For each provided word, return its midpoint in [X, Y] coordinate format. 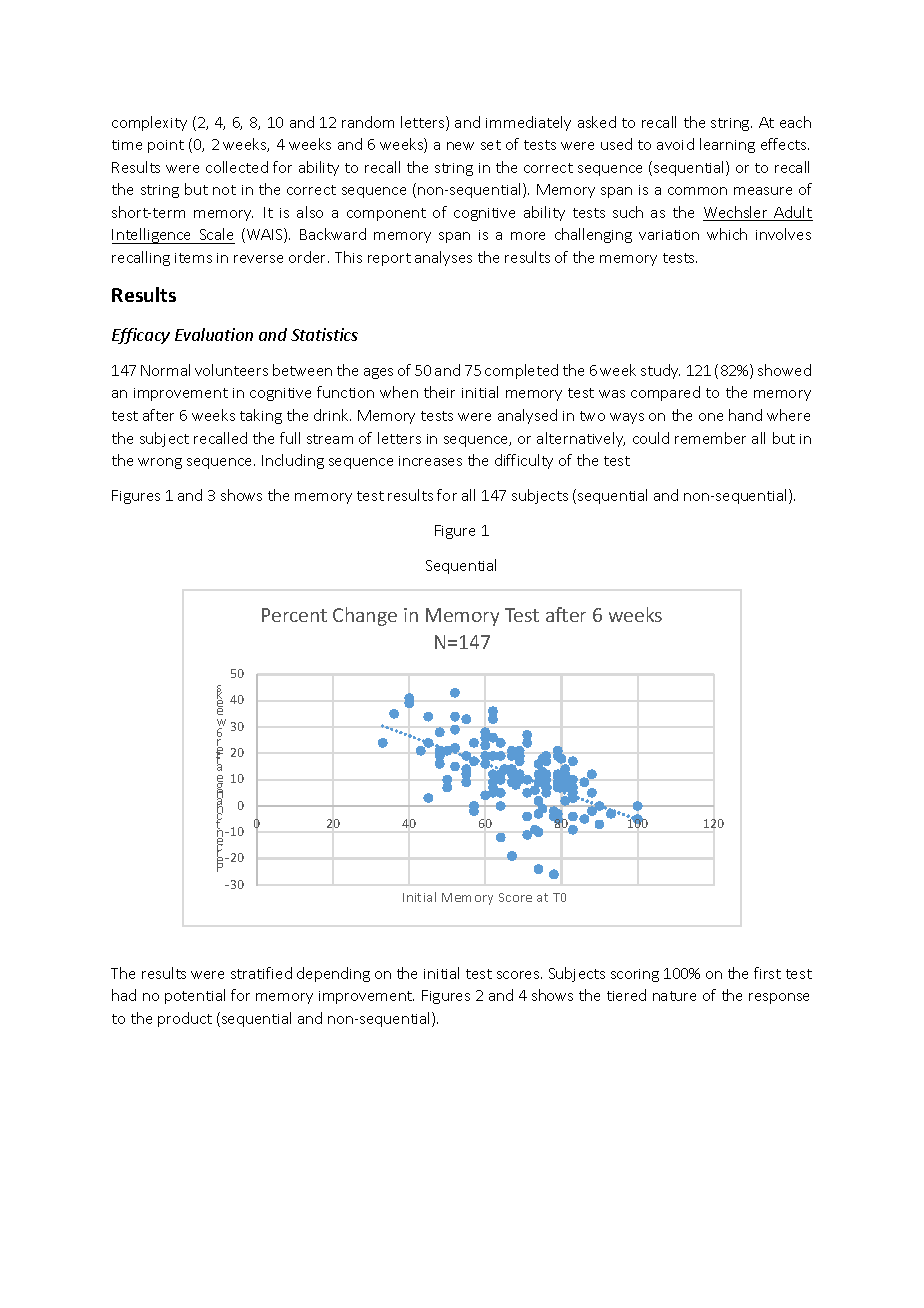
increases [430, 461]
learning [727, 145]
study [660, 371]
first [767, 973]
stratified [261, 973]
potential [195, 996]
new [460, 146]
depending [333, 974]
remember [710, 438]
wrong [160, 463]
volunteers [231, 370]
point [166, 146]
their [439, 392]
